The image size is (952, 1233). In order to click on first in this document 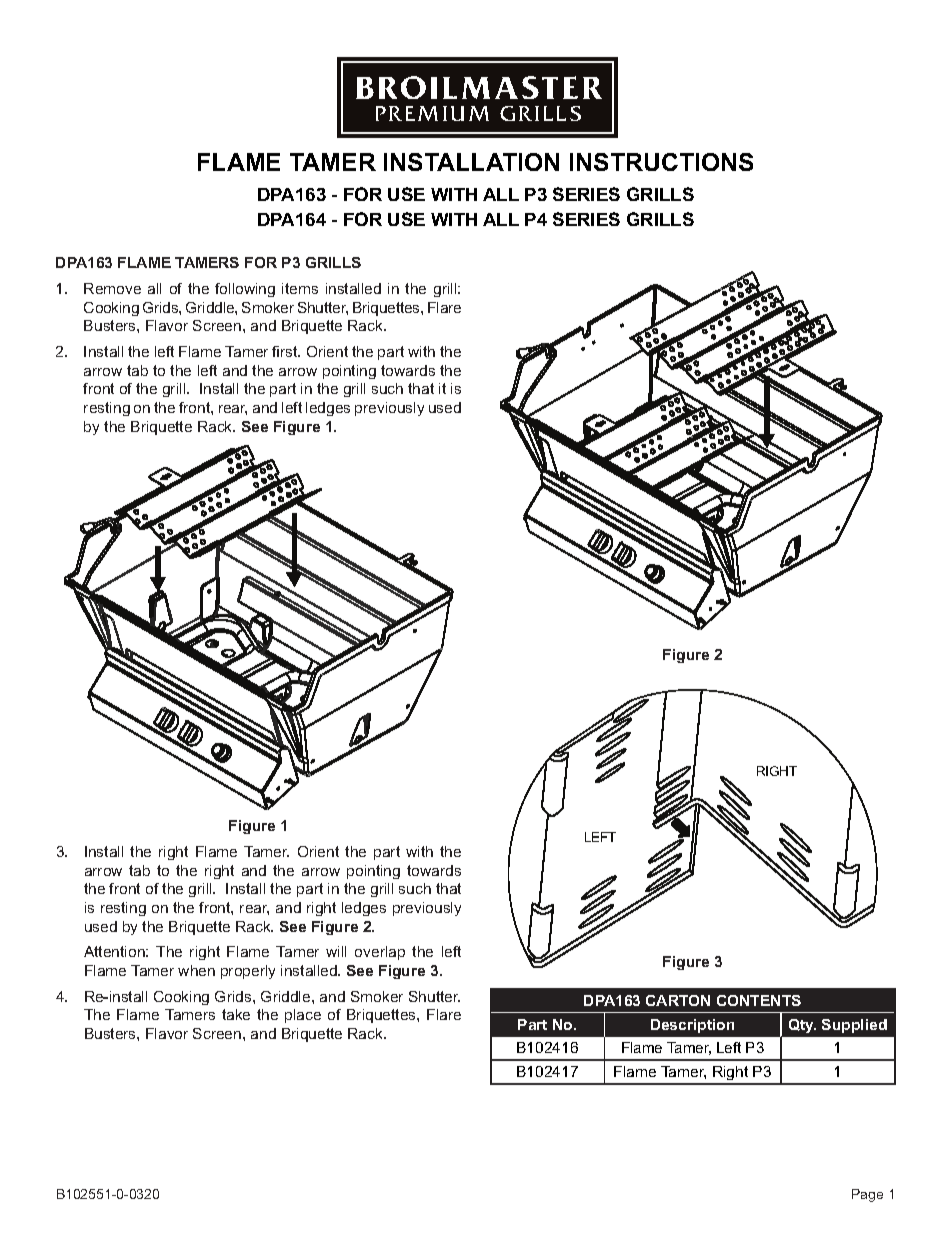, I will do `click(286, 351)`.
